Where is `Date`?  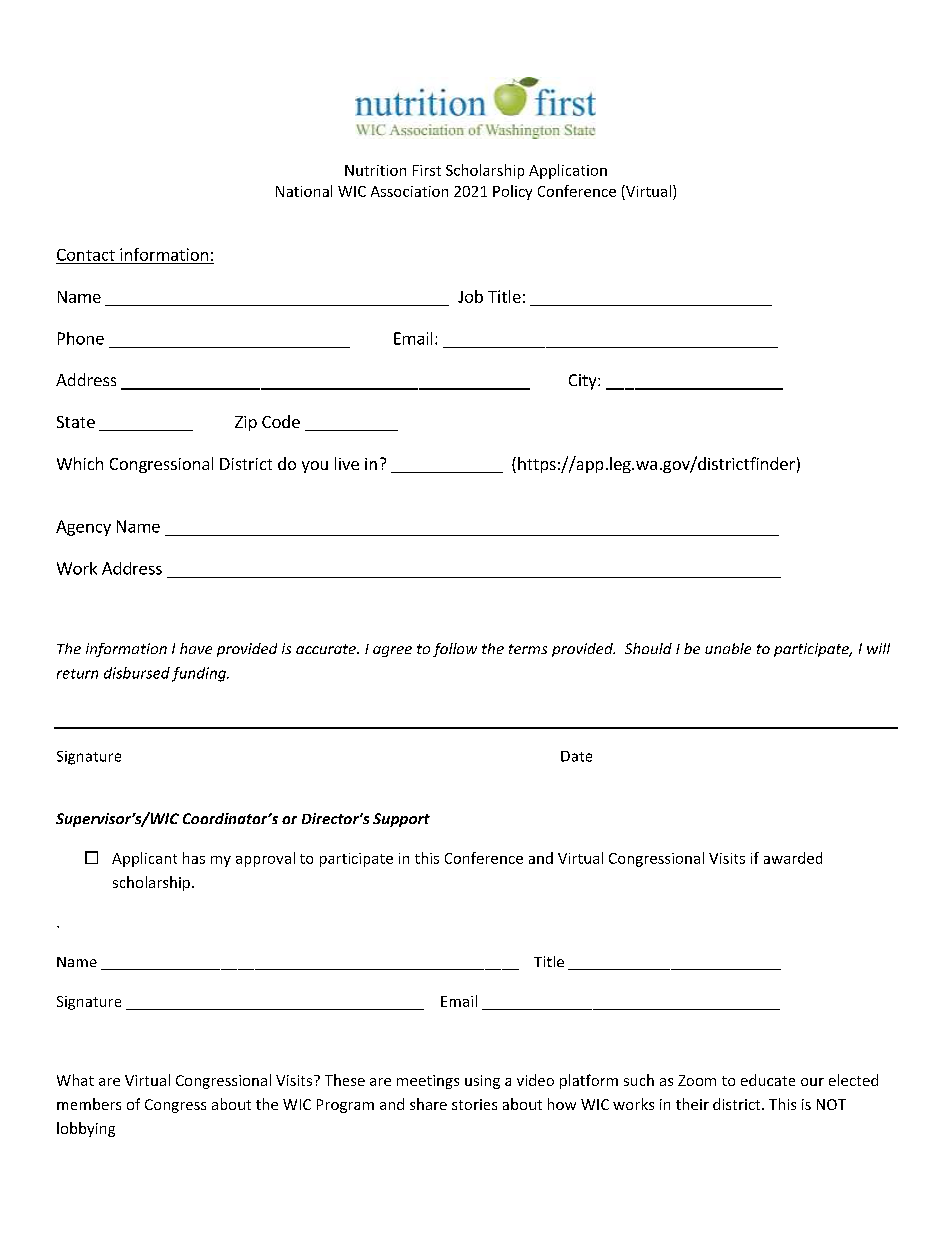 Date is located at coordinates (576, 756).
